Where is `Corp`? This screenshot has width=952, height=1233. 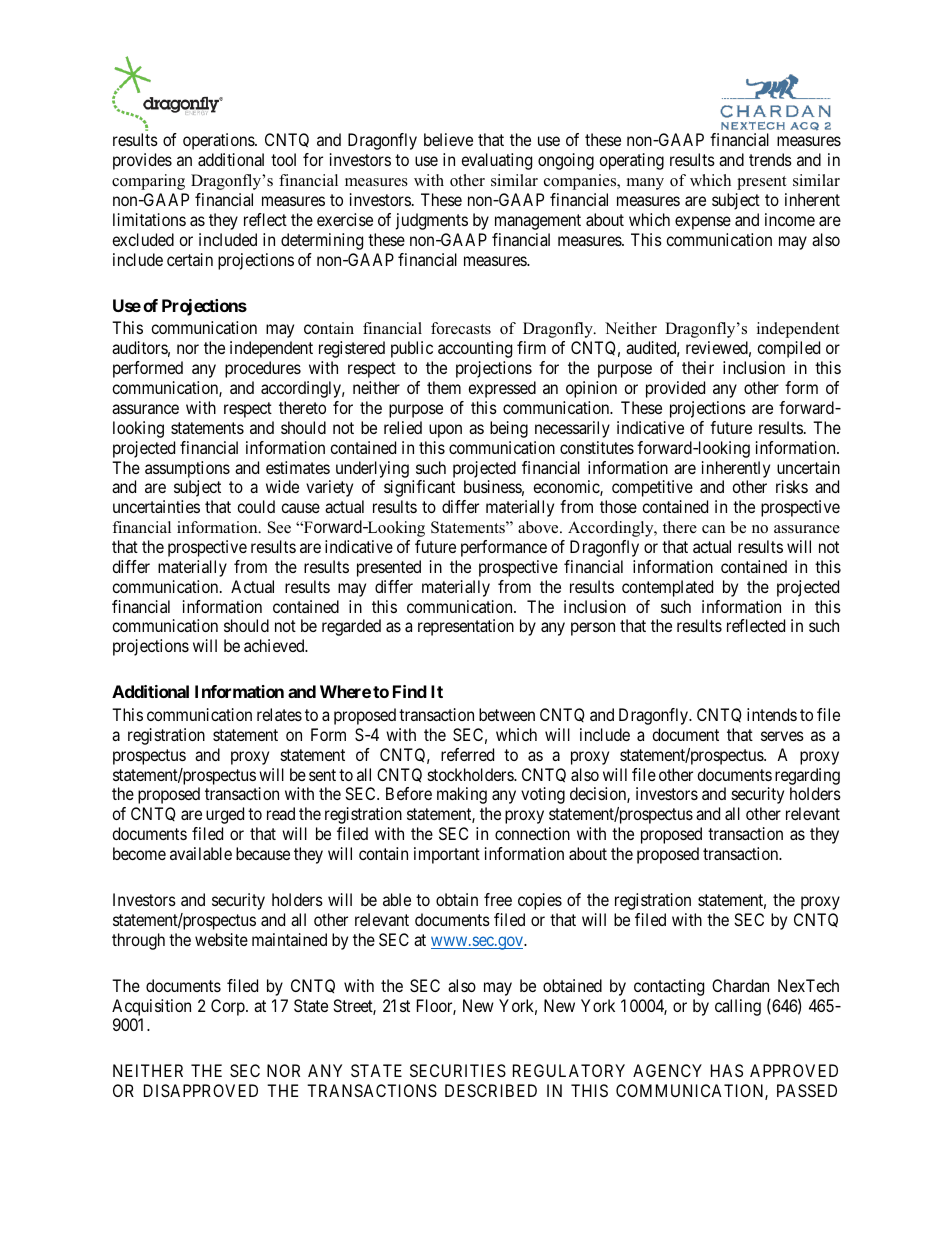 Corp is located at coordinates (229, 1007).
